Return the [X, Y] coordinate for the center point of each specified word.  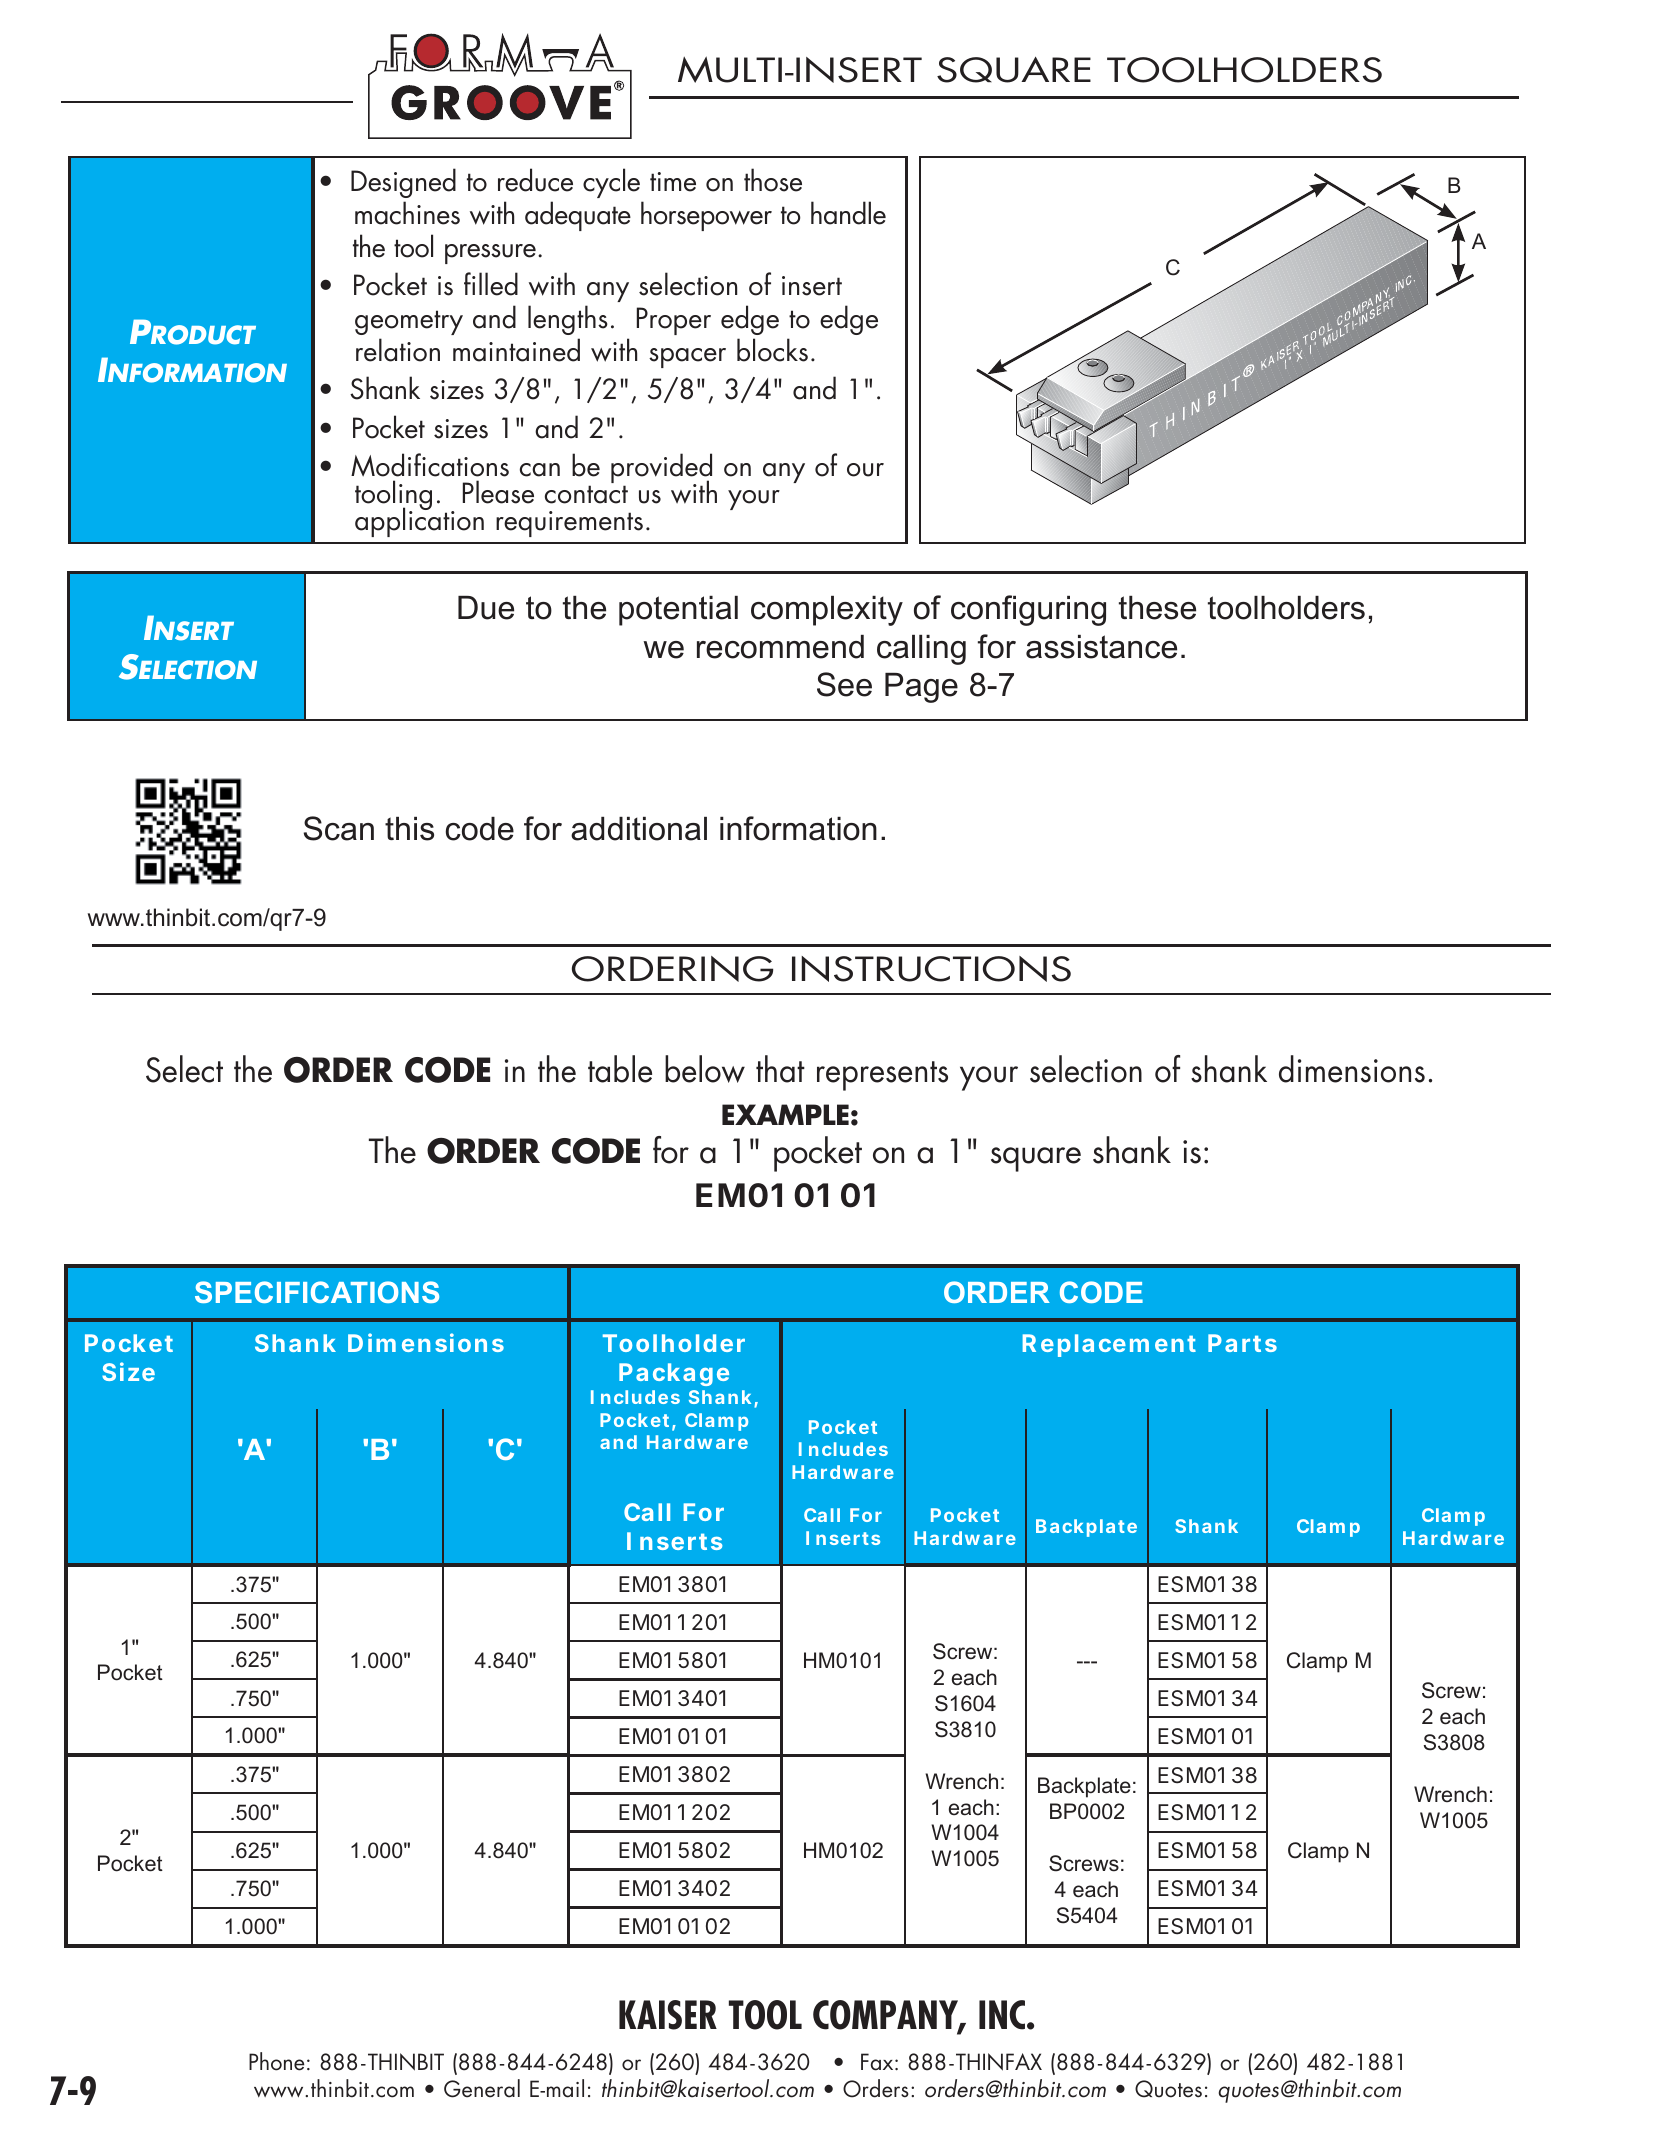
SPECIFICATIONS [317, 1292]
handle [848, 213]
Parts [1242, 1343]
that [780, 1069]
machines [407, 213]
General [482, 2088]
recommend [780, 647]
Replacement [1109, 1345]
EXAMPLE [785, 1114]
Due [486, 608]
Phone [276, 2061]
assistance [1101, 647]
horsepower [706, 216]
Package [674, 1374]
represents [882, 1076]
